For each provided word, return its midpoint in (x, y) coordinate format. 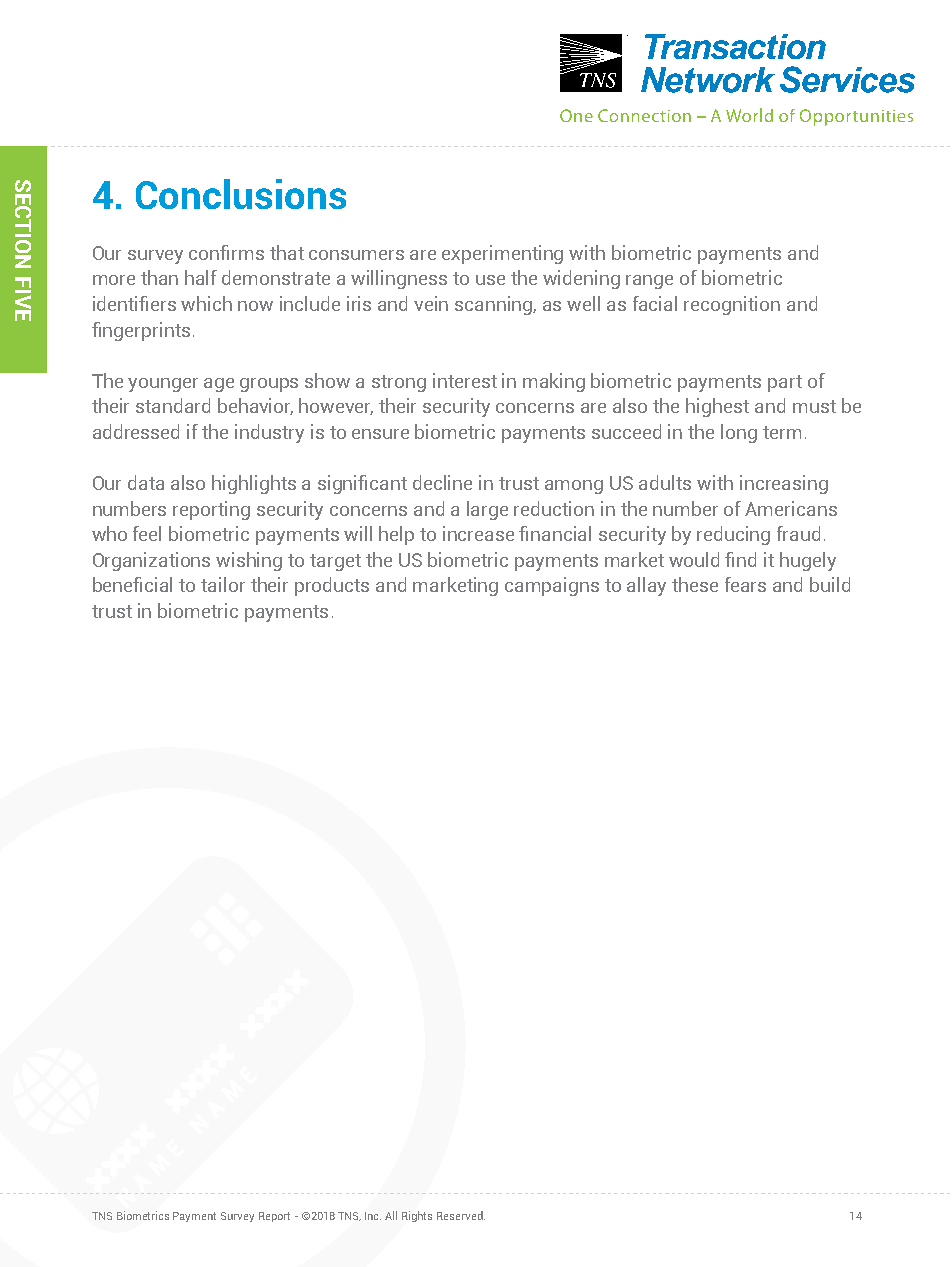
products (332, 586)
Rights (417, 1216)
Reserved (461, 1215)
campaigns (552, 586)
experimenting (502, 254)
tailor (223, 584)
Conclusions (241, 194)
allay (646, 586)
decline (442, 482)
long (739, 433)
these (695, 584)
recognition (732, 305)
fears (745, 584)
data (146, 482)
